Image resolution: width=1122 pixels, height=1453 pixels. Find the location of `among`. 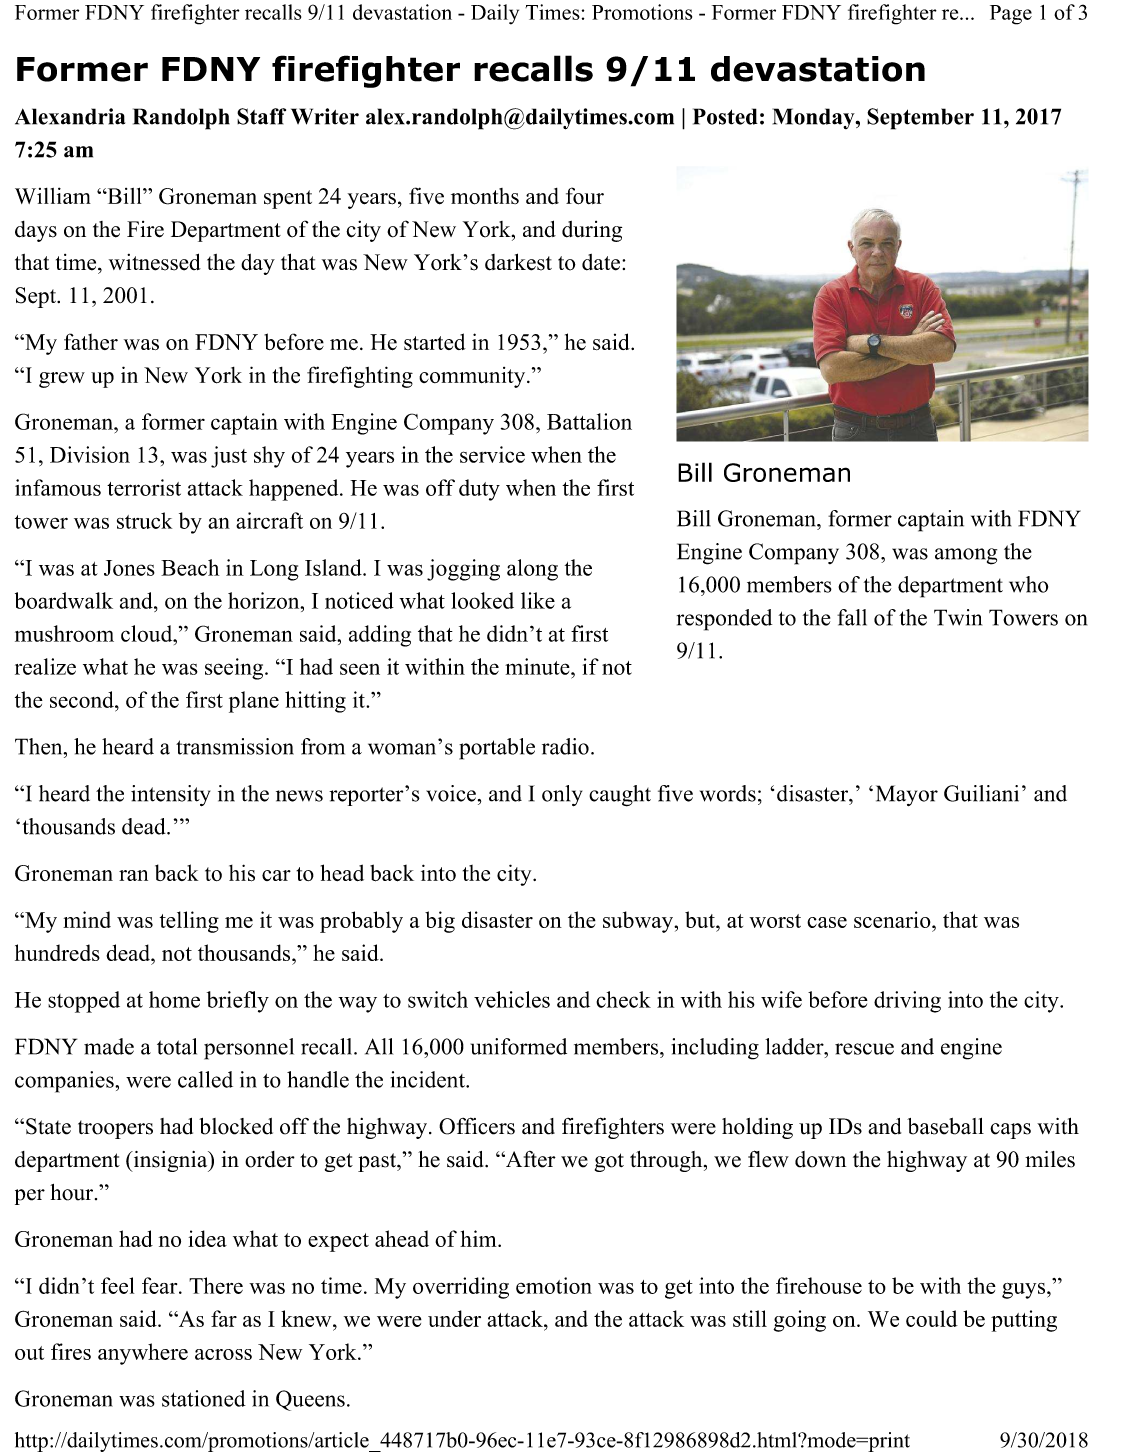

among is located at coordinates (966, 556).
